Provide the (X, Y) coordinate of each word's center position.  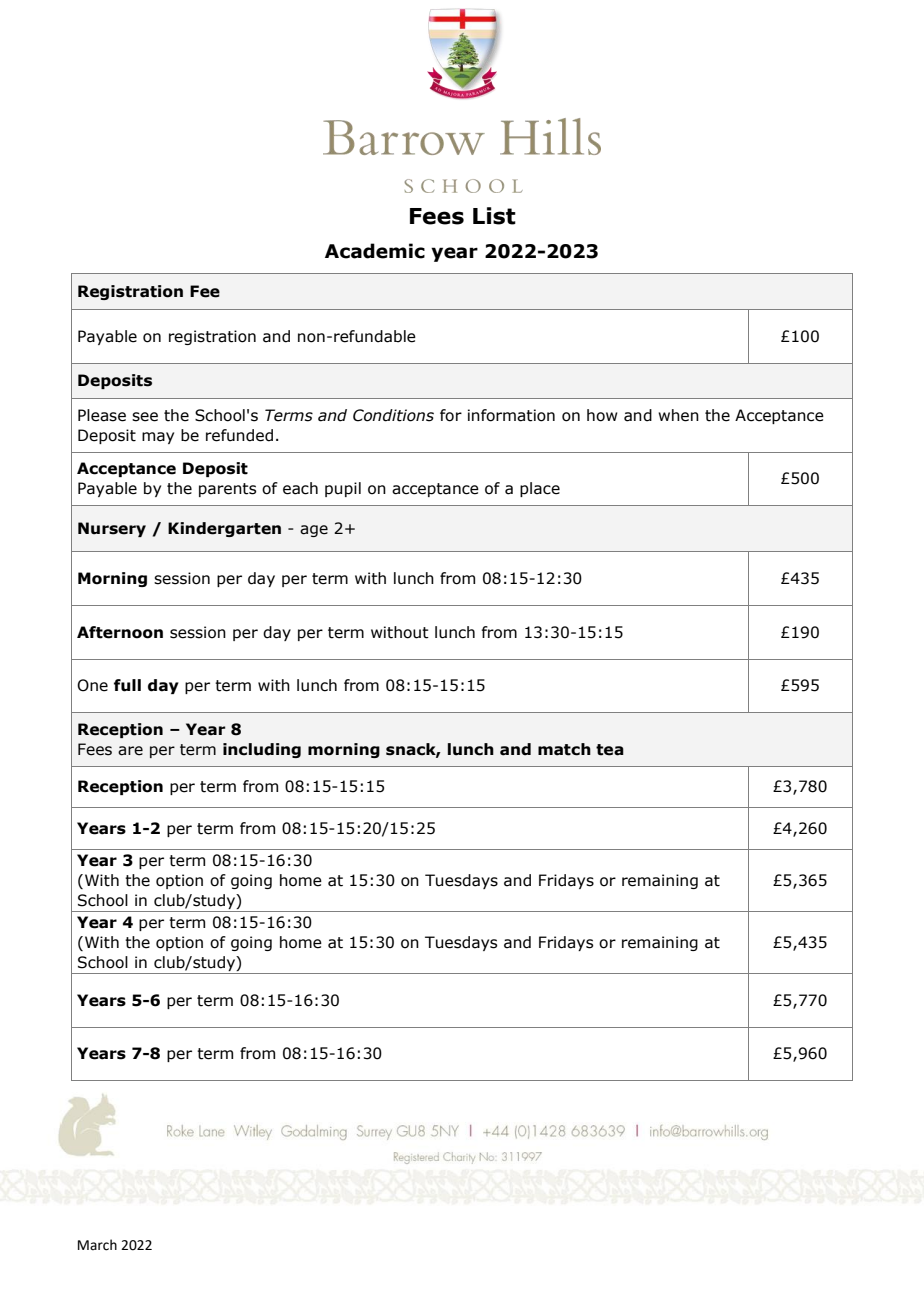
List (494, 216)
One (92, 685)
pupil (343, 489)
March (97, 1245)
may (158, 438)
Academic (375, 251)
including (262, 750)
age (314, 531)
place (540, 489)
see (145, 417)
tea (610, 750)
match (564, 749)
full (127, 685)
